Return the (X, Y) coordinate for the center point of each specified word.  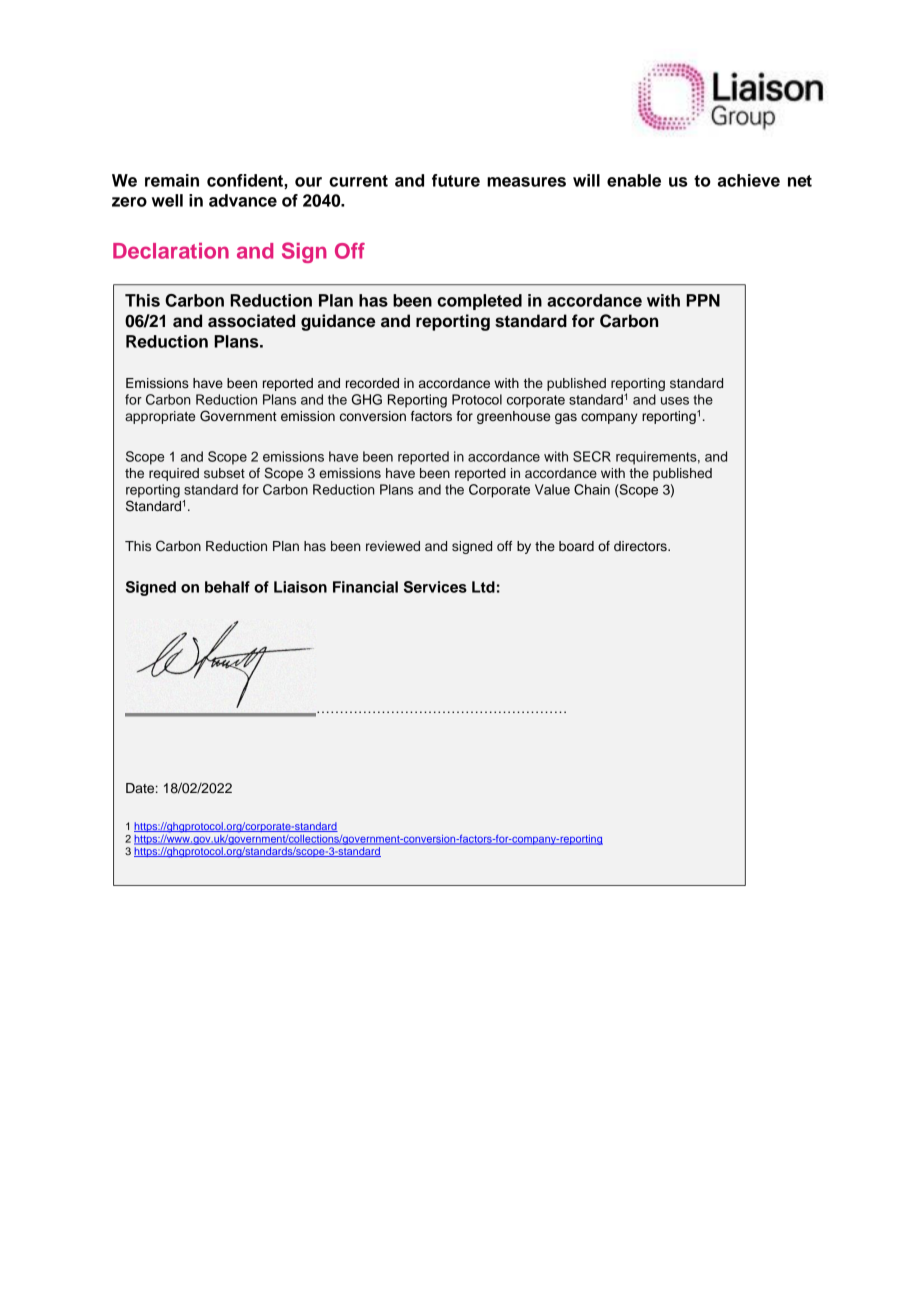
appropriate (160, 417)
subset (224, 473)
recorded (372, 383)
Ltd (483, 587)
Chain (592, 489)
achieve (749, 180)
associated (251, 321)
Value (552, 489)
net (800, 181)
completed (479, 302)
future (456, 180)
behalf (227, 587)
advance (243, 200)
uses (675, 401)
